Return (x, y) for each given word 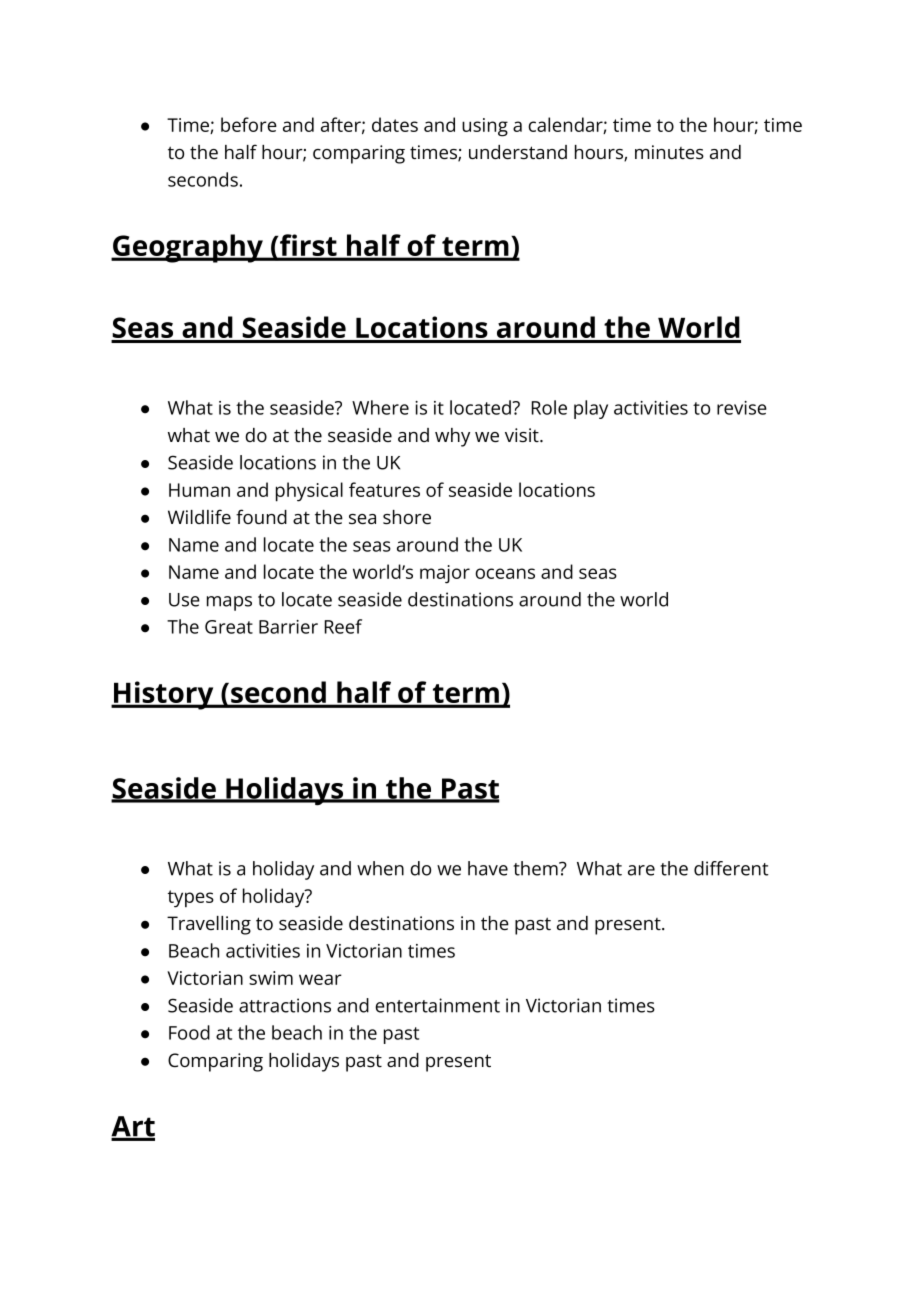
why (452, 437)
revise (742, 408)
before (249, 124)
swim (271, 978)
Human (199, 490)
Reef (343, 626)
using (485, 127)
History (164, 695)
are (641, 870)
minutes (669, 152)
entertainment (437, 1005)
